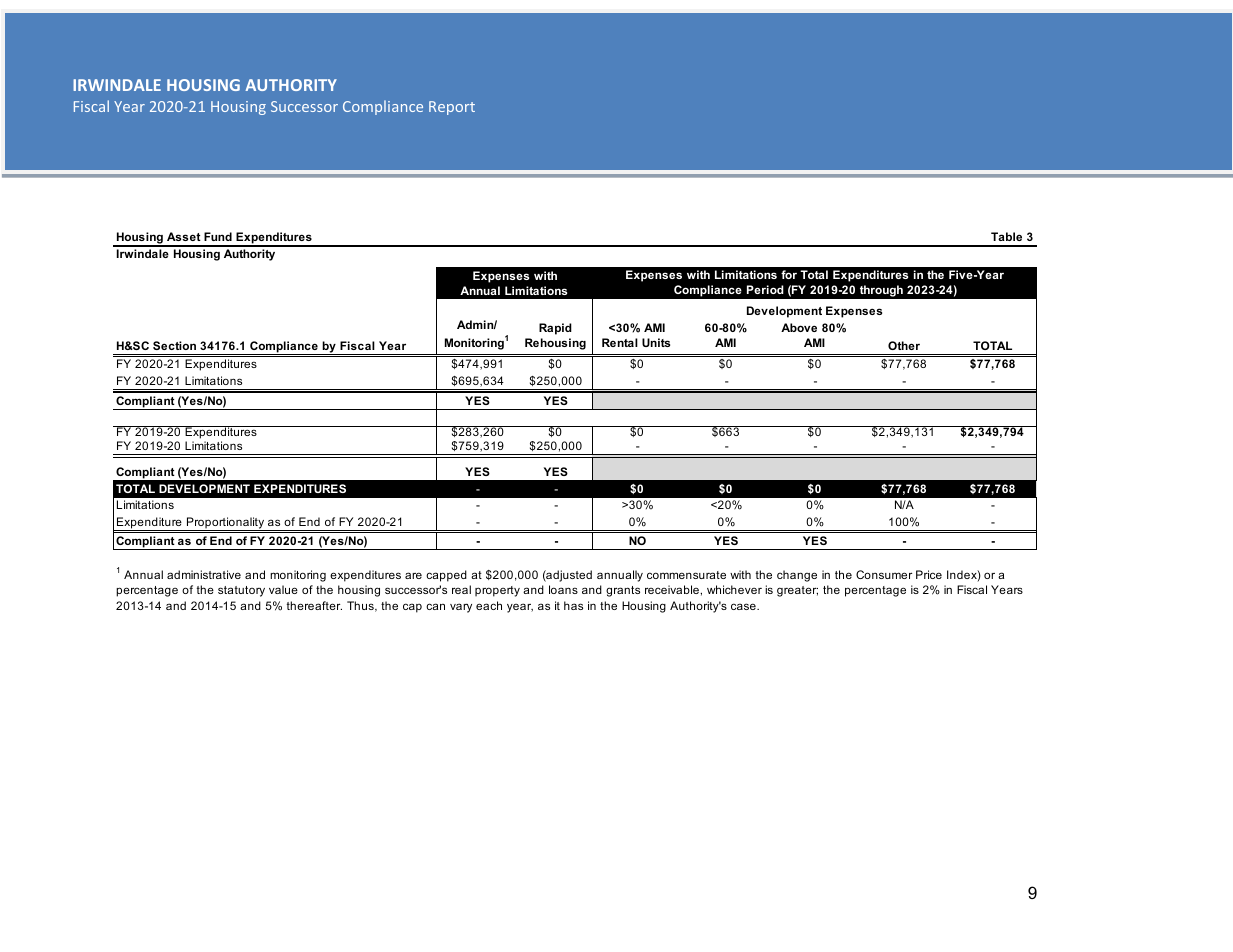 This screenshot has width=1233, height=952. Describe the element at coordinates (184, 236) in the screenshot. I see `Asset` at that location.
